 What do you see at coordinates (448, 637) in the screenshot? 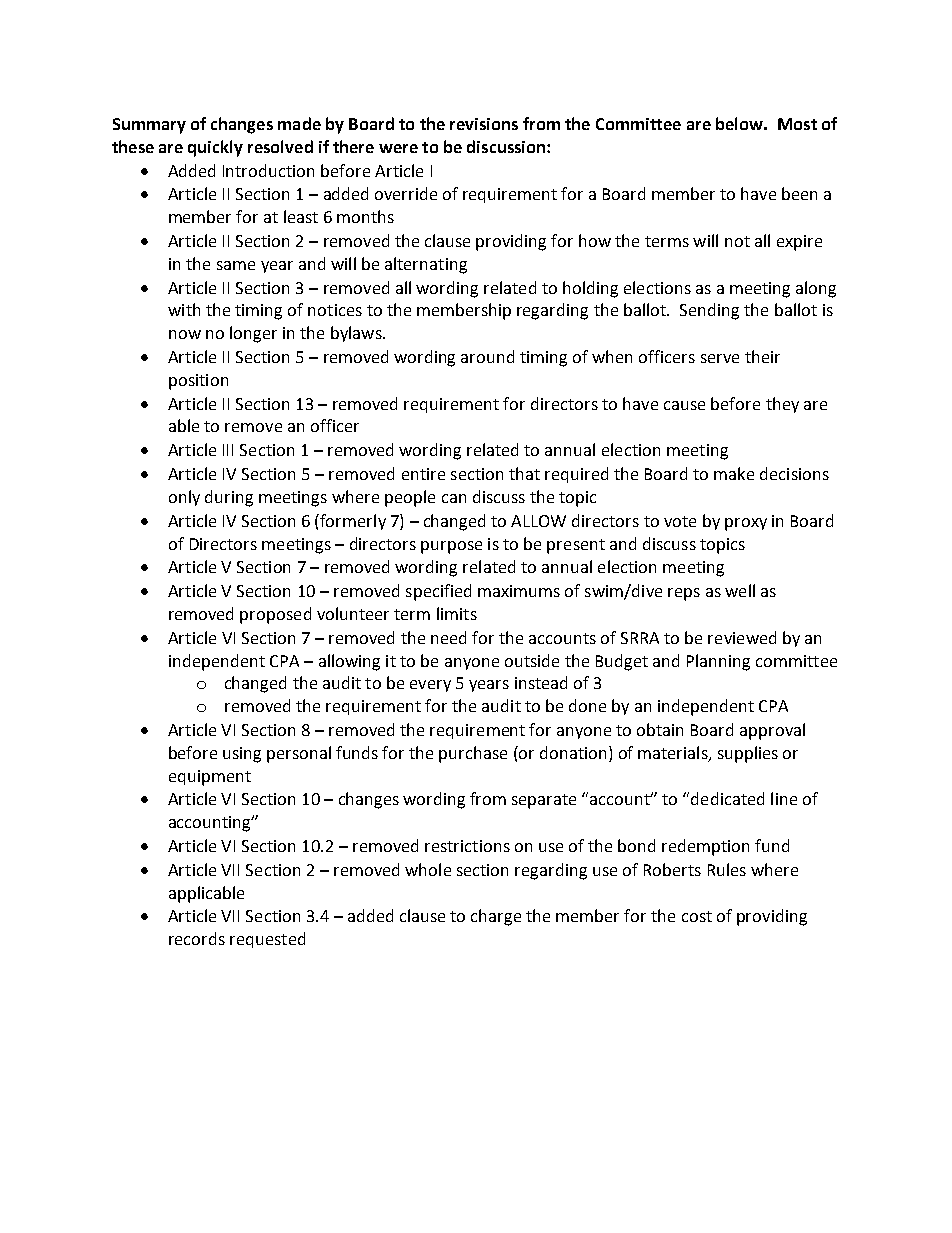
I see `need` at bounding box center [448, 637].
